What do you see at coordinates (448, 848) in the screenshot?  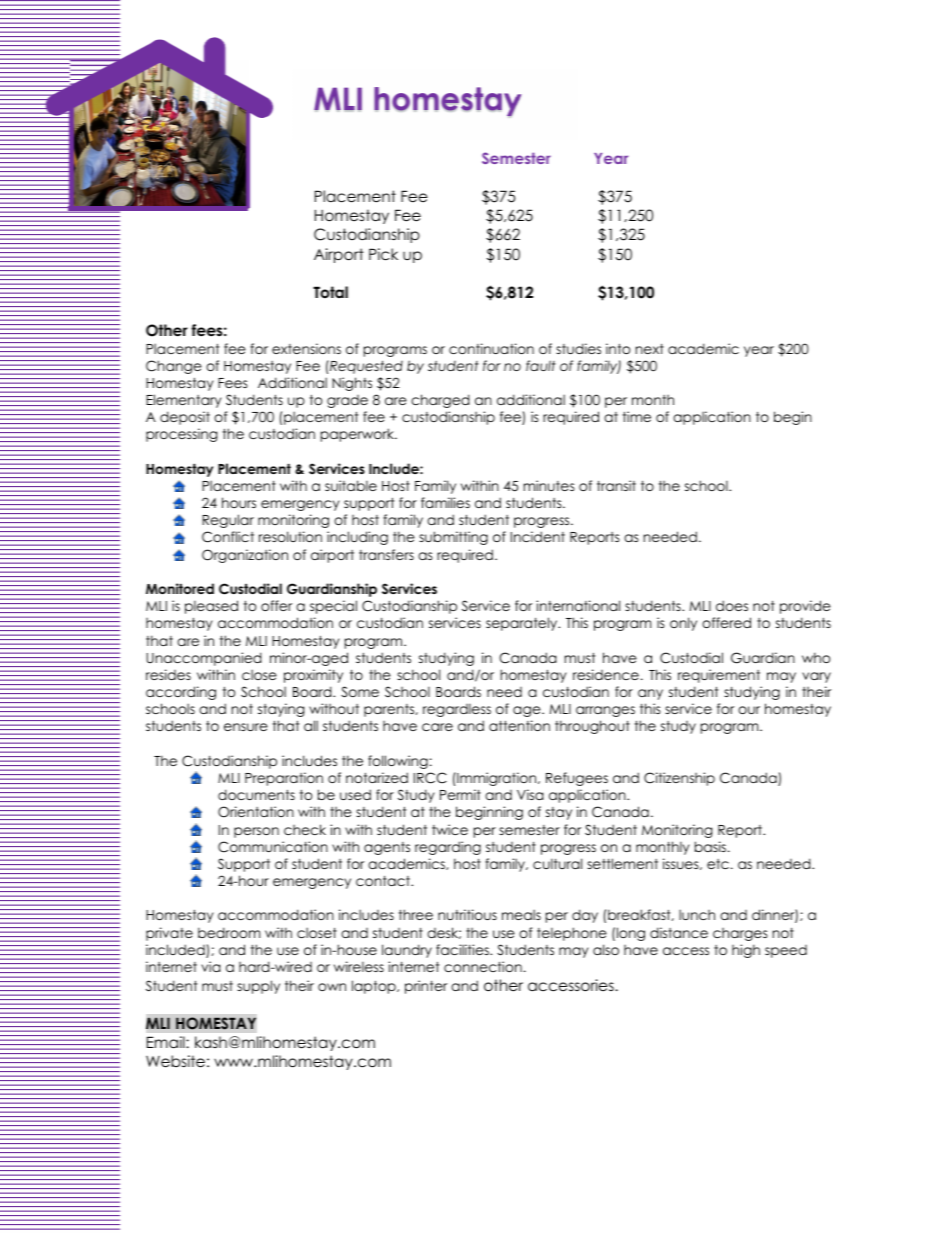 I see `regarding` at bounding box center [448, 848].
